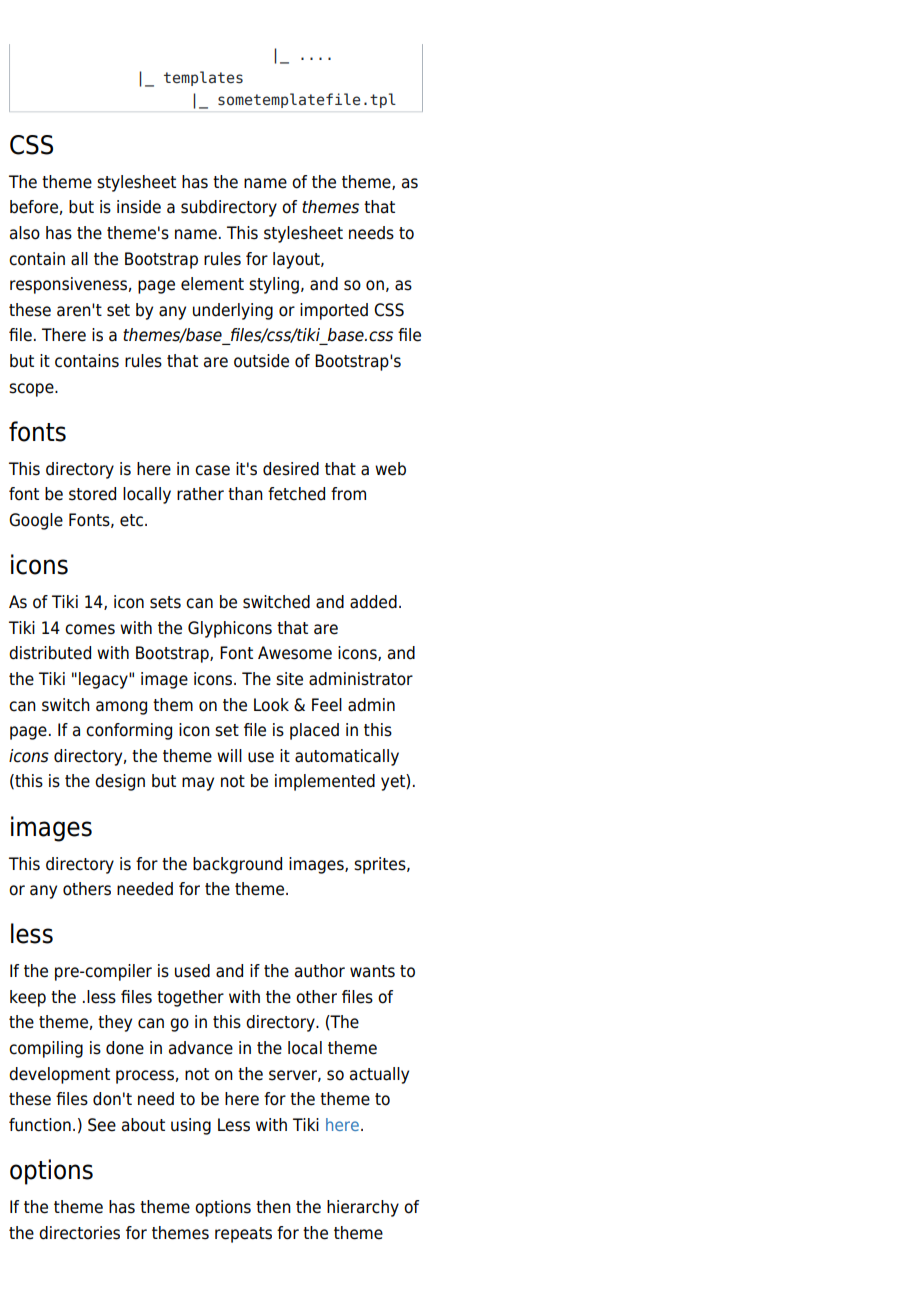 The width and height of the document is (924, 1308). Describe the element at coordinates (203, 78) in the document. I see `templates` at that location.
